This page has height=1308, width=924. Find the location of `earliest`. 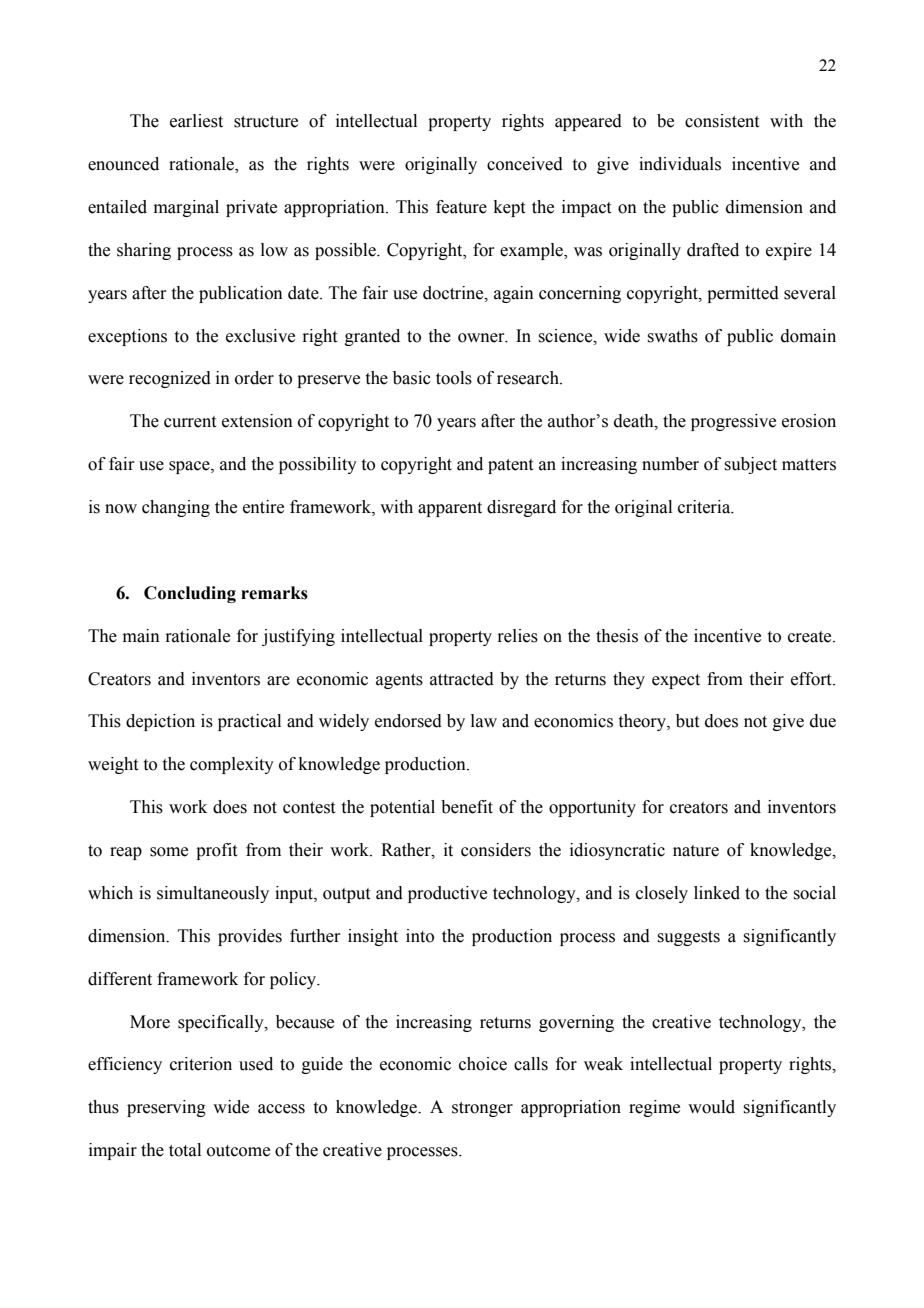

earliest is located at coordinates (196, 121).
